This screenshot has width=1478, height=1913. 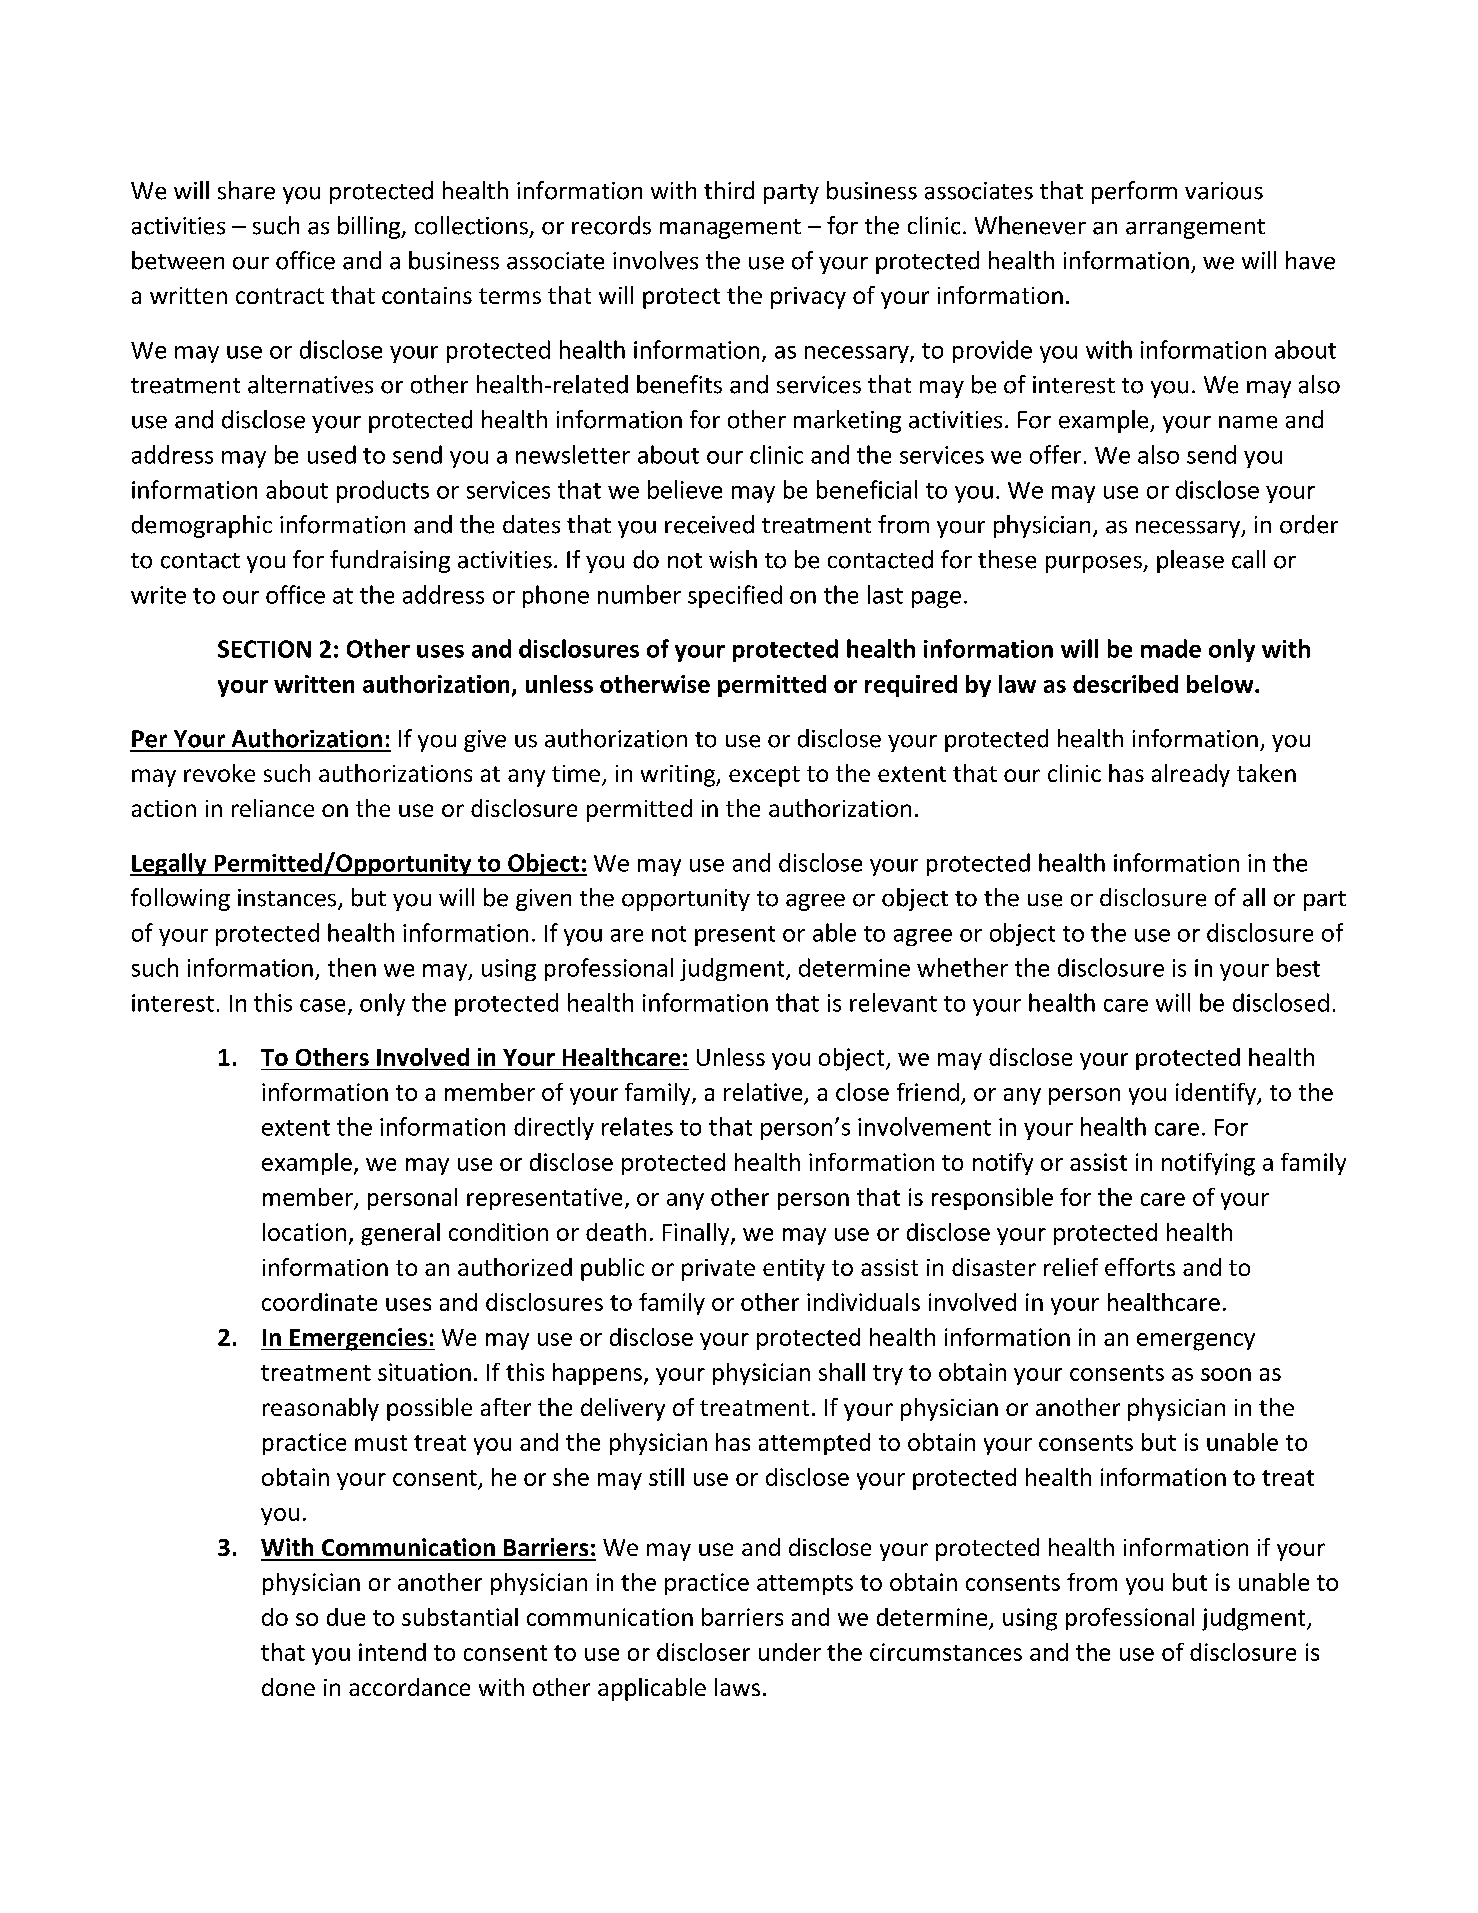 I want to click on under, so click(x=790, y=1652).
